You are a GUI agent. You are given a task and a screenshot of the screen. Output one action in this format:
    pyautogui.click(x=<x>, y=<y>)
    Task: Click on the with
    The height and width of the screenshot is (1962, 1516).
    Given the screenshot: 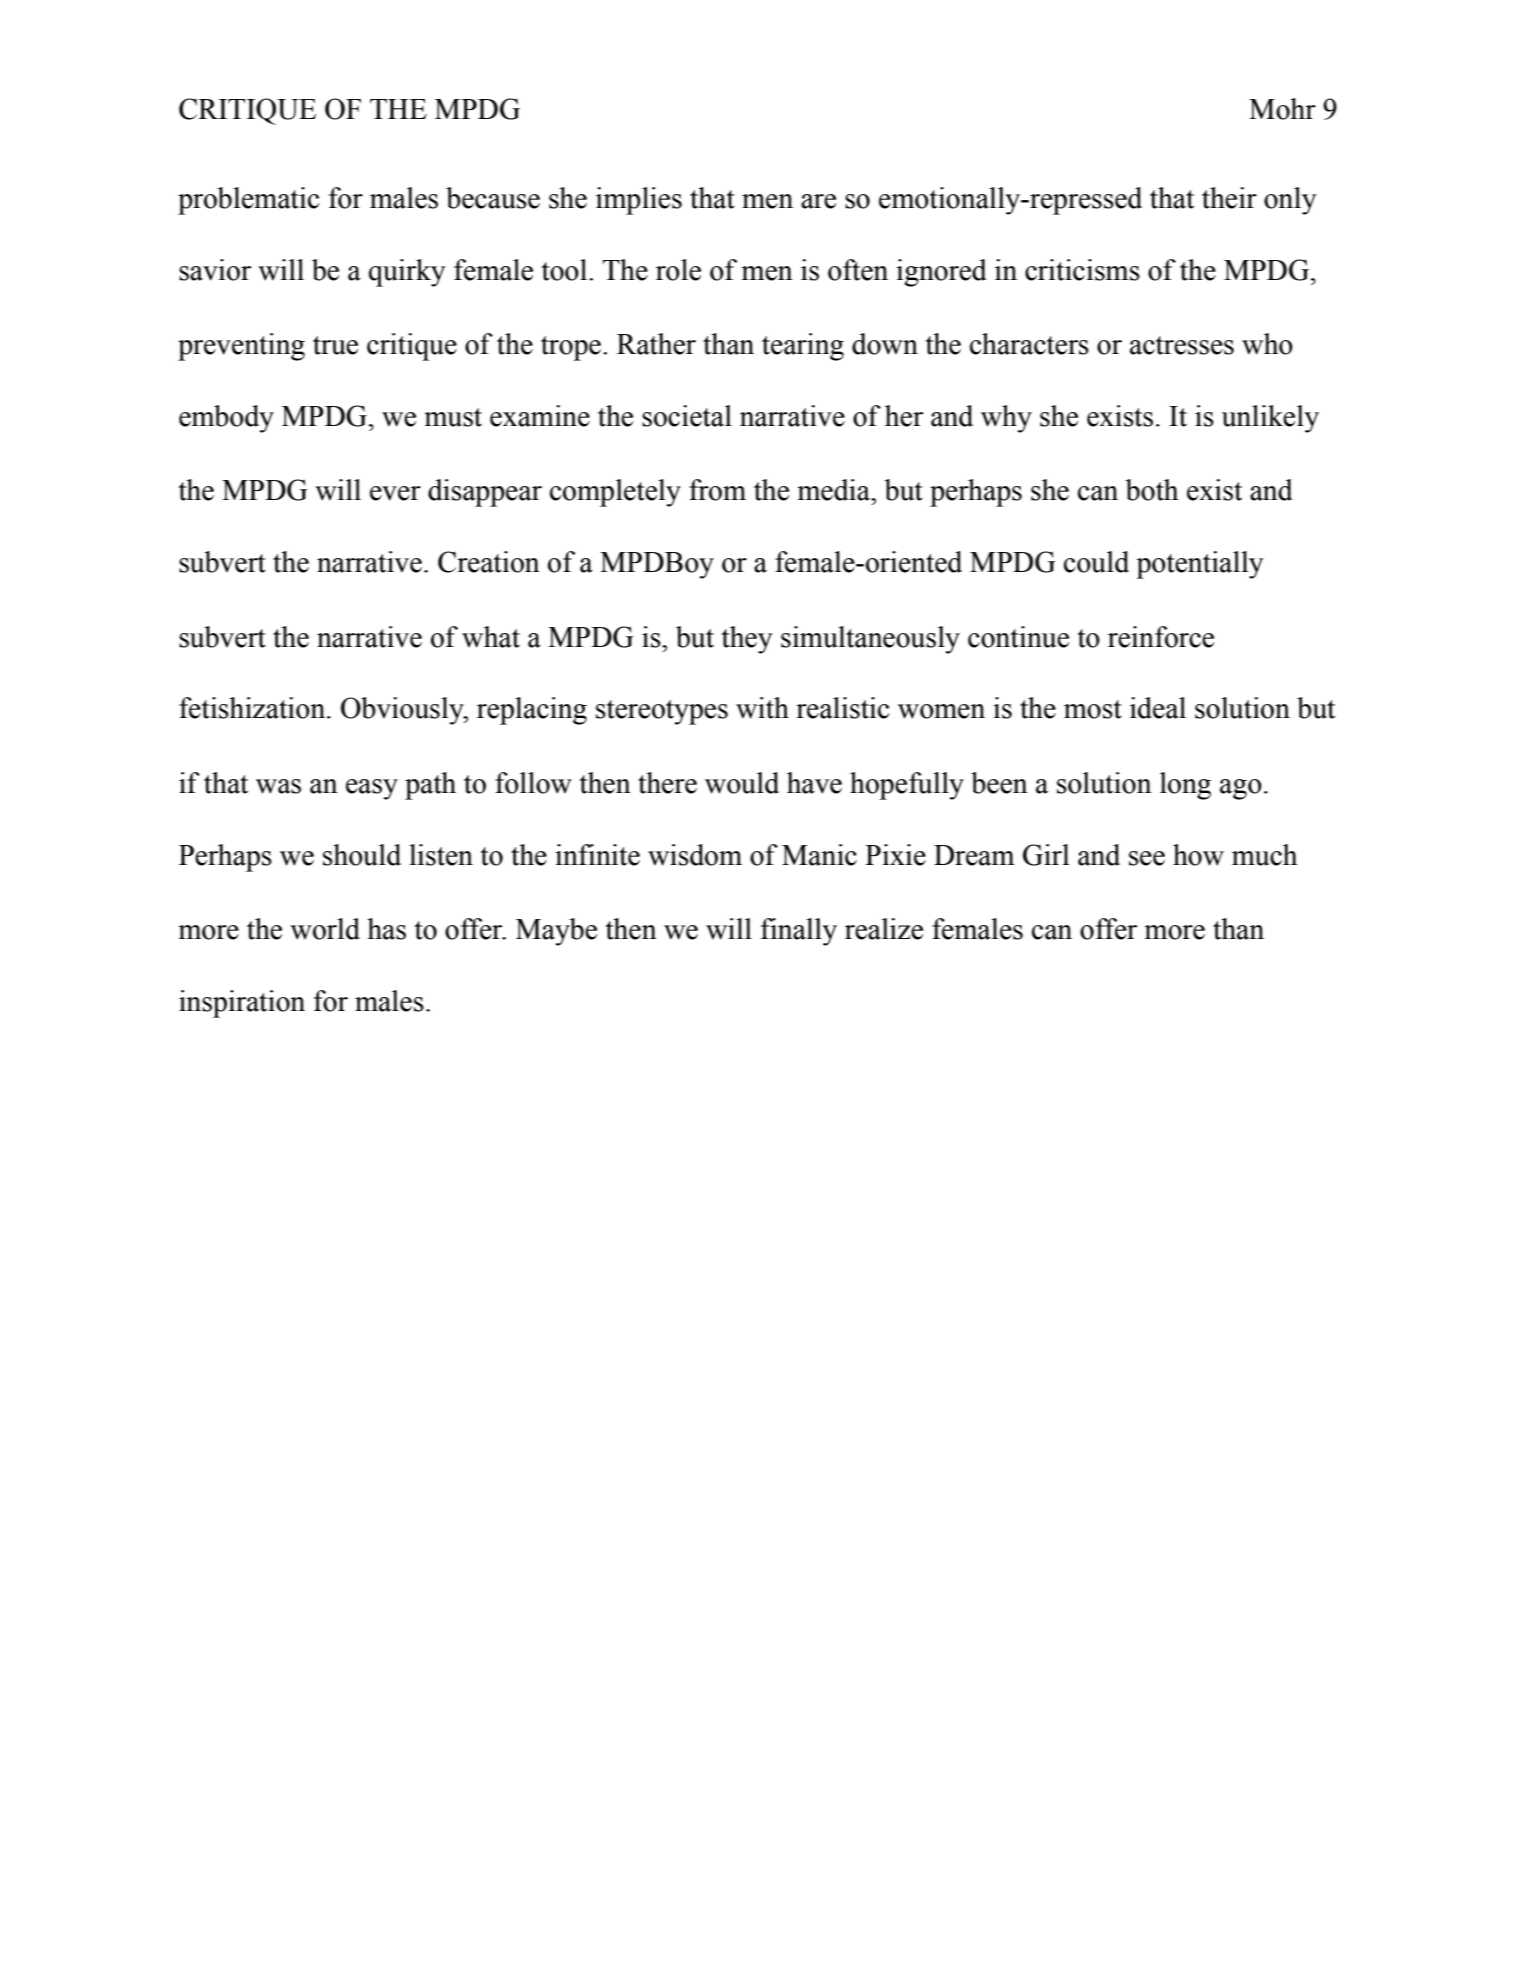 What is the action you would take?
    pyautogui.click(x=762, y=708)
